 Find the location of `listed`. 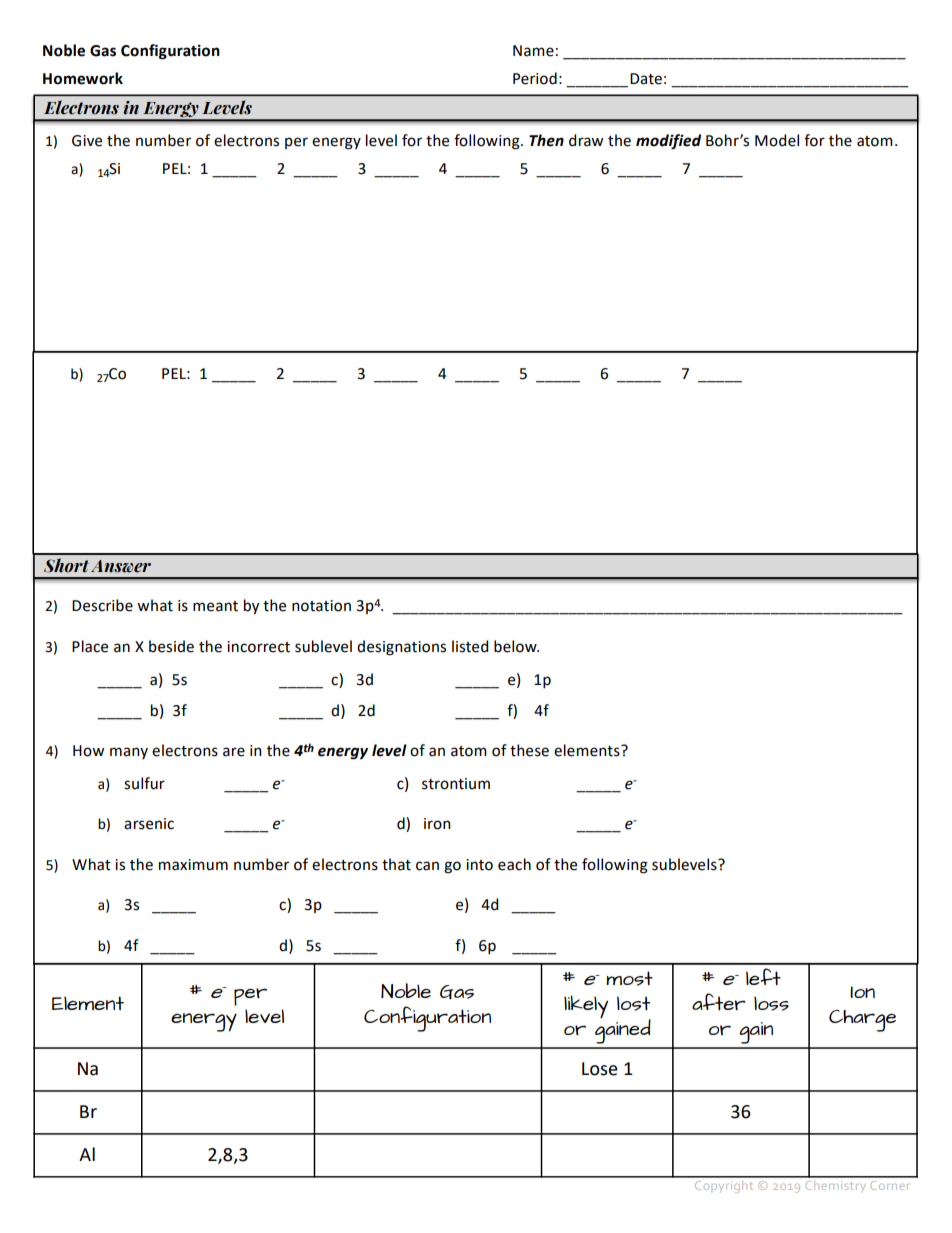

listed is located at coordinates (470, 646).
